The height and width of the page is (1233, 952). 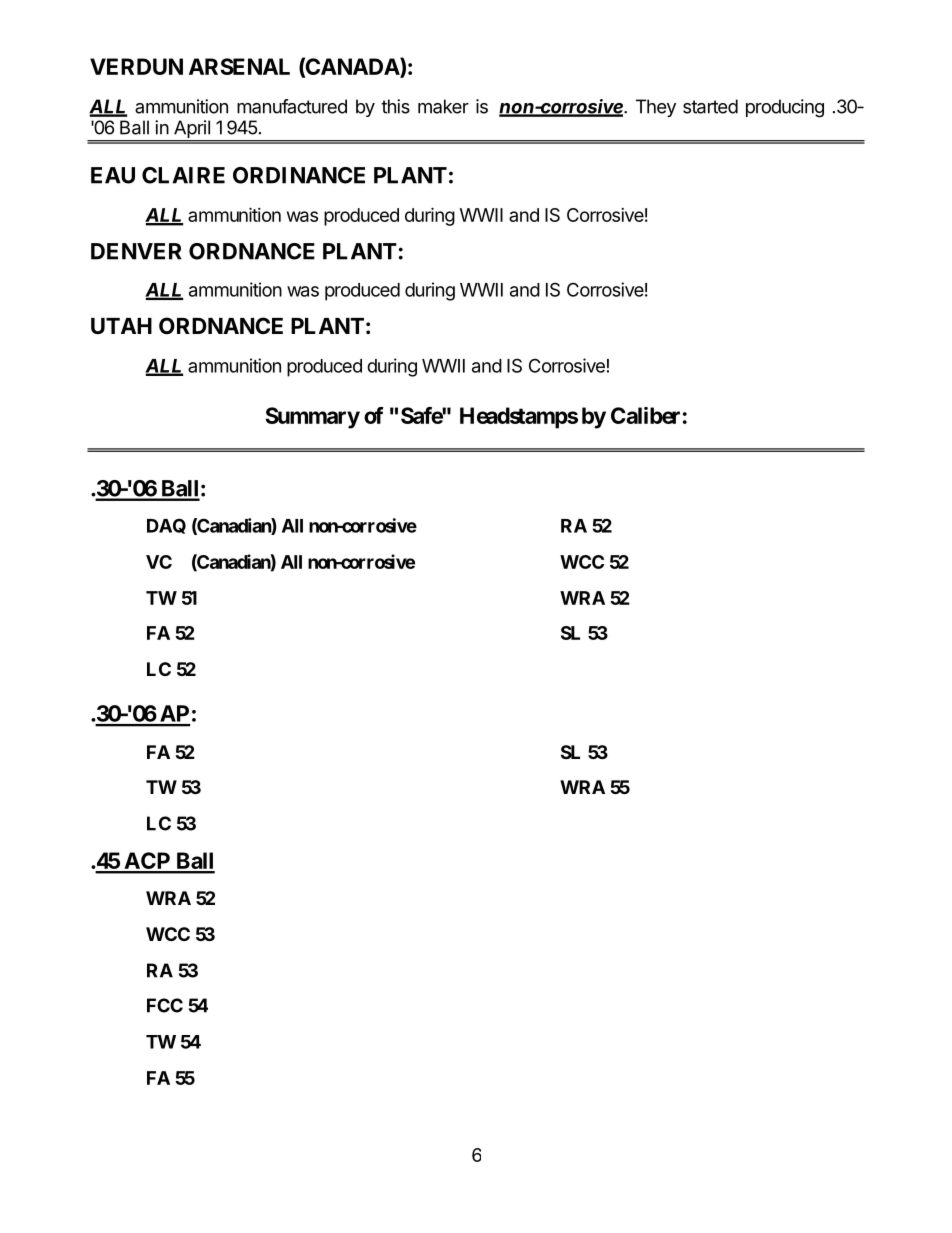 What do you see at coordinates (710, 106) in the page?
I see `started` at bounding box center [710, 106].
